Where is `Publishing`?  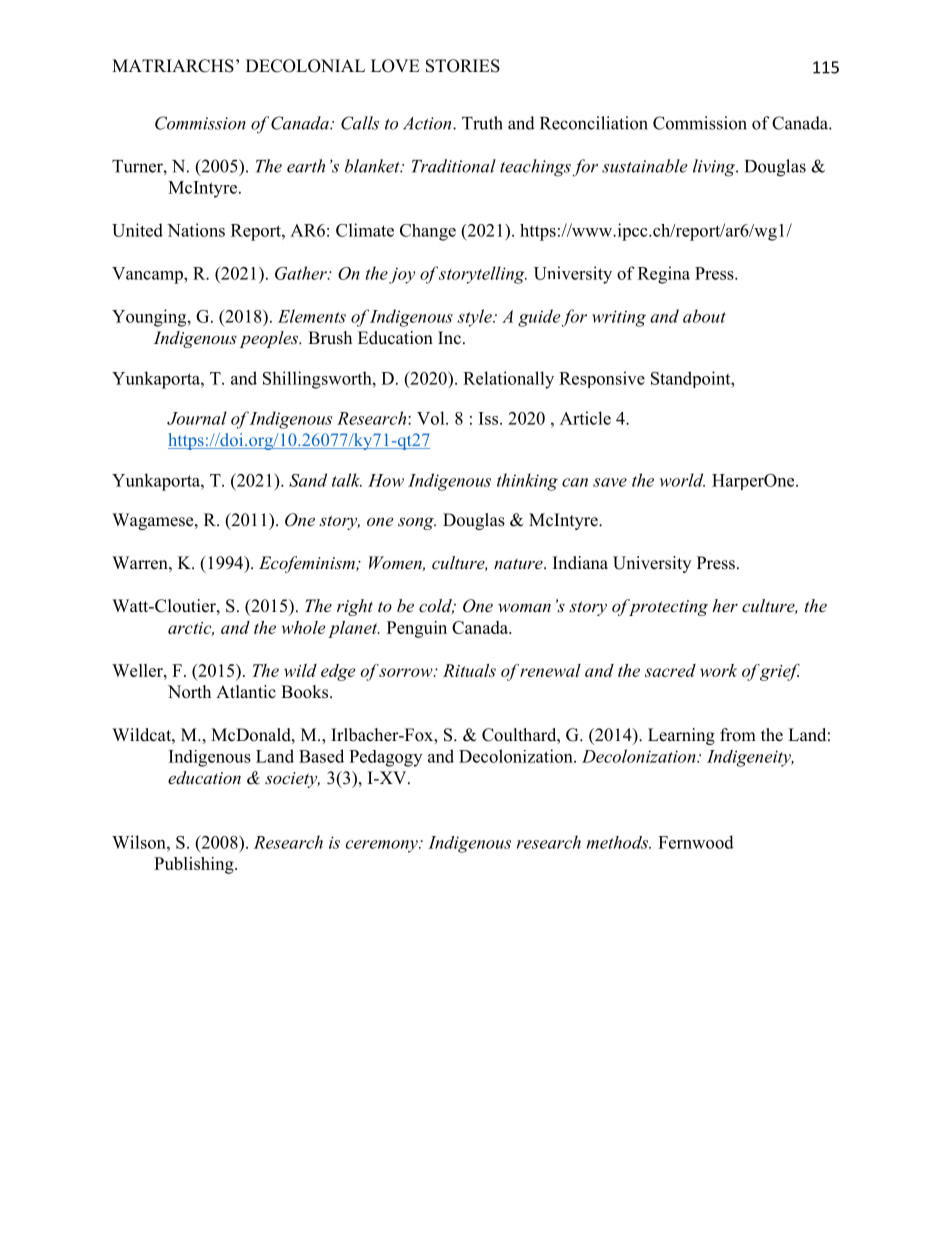 Publishing is located at coordinates (195, 865).
